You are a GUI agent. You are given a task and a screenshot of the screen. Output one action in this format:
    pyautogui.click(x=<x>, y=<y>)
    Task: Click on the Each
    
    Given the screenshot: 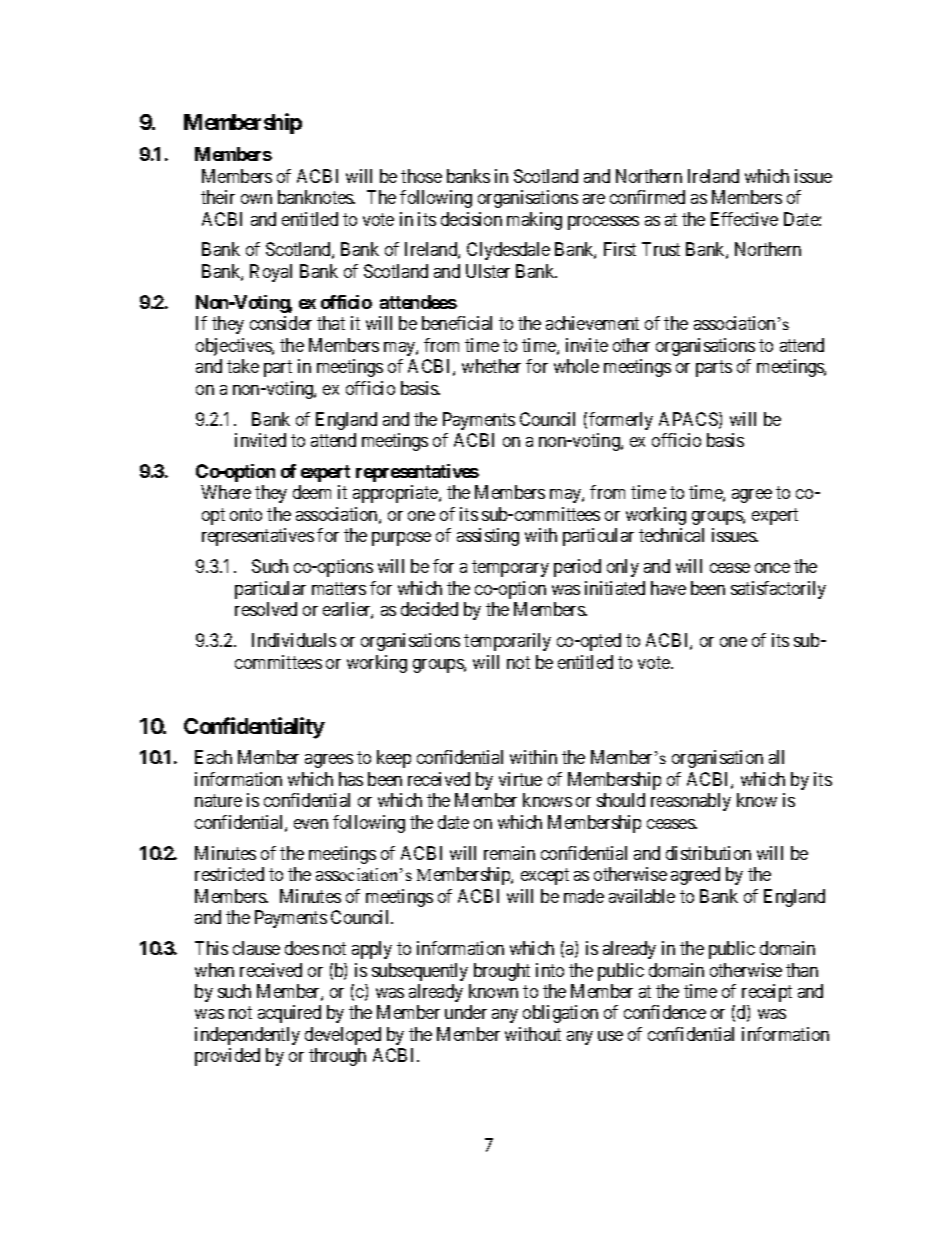 What is the action you would take?
    pyautogui.click(x=213, y=757)
